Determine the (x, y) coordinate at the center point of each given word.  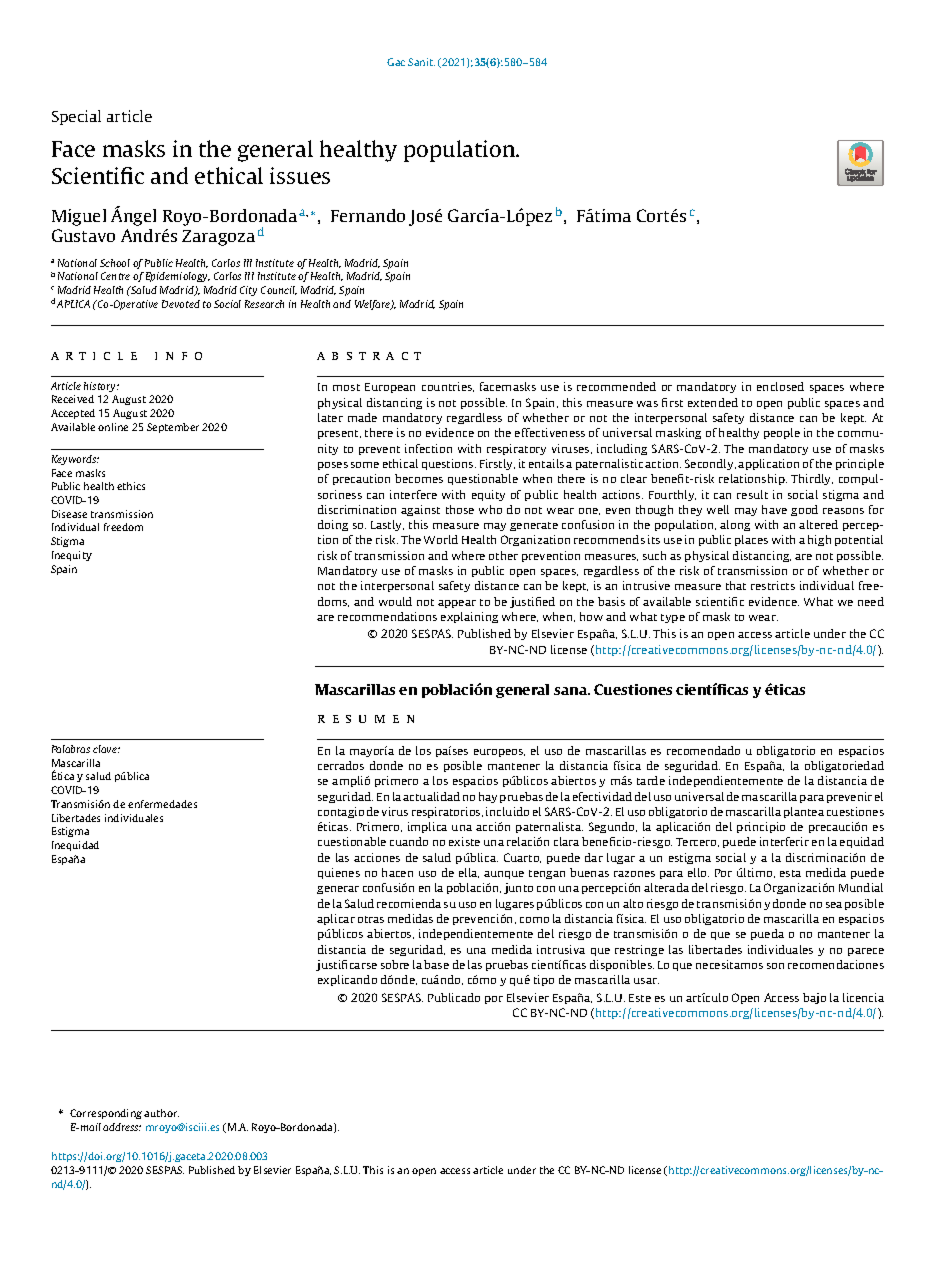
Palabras (71, 749)
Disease (69, 514)
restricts (773, 585)
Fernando (368, 215)
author (161, 1113)
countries (448, 387)
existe (464, 841)
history (101, 387)
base (436, 964)
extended (713, 402)
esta (790, 873)
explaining (469, 617)
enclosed (780, 386)
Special (76, 117)
